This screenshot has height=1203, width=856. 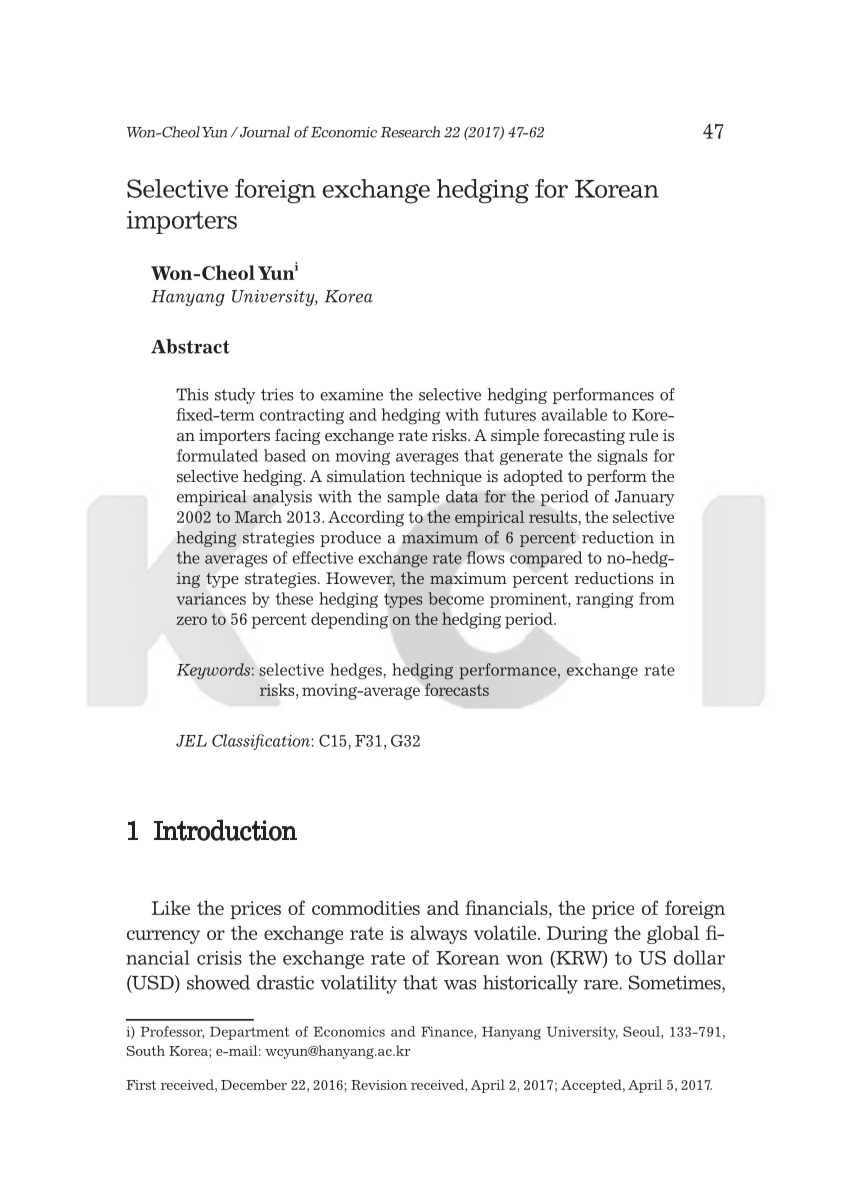 What do you see at coordinates (191, 620) in the screenshot?
I see `zero` at bounding box center [191, 620].
